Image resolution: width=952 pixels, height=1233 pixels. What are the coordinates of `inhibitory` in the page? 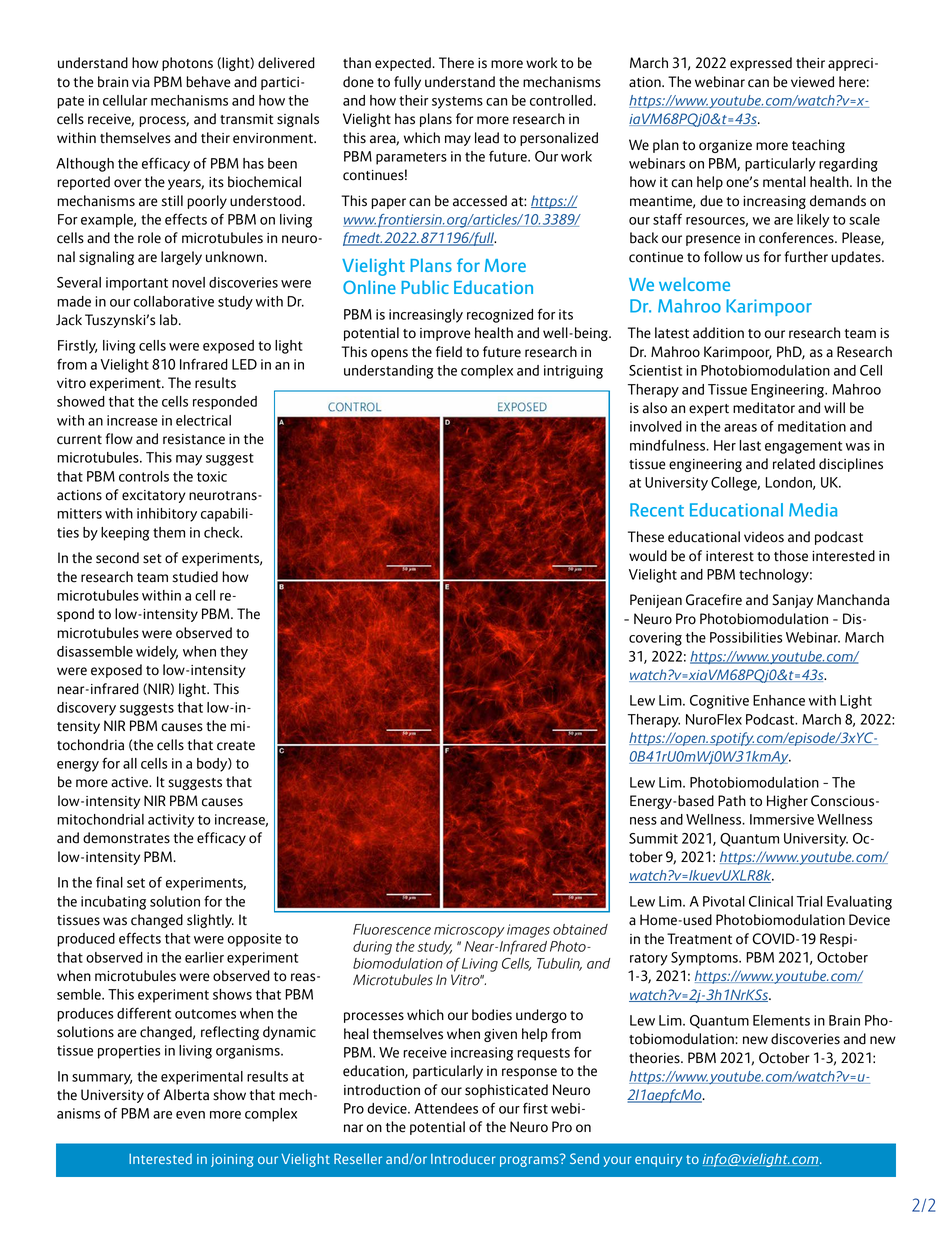 It's located at (167, 515).
